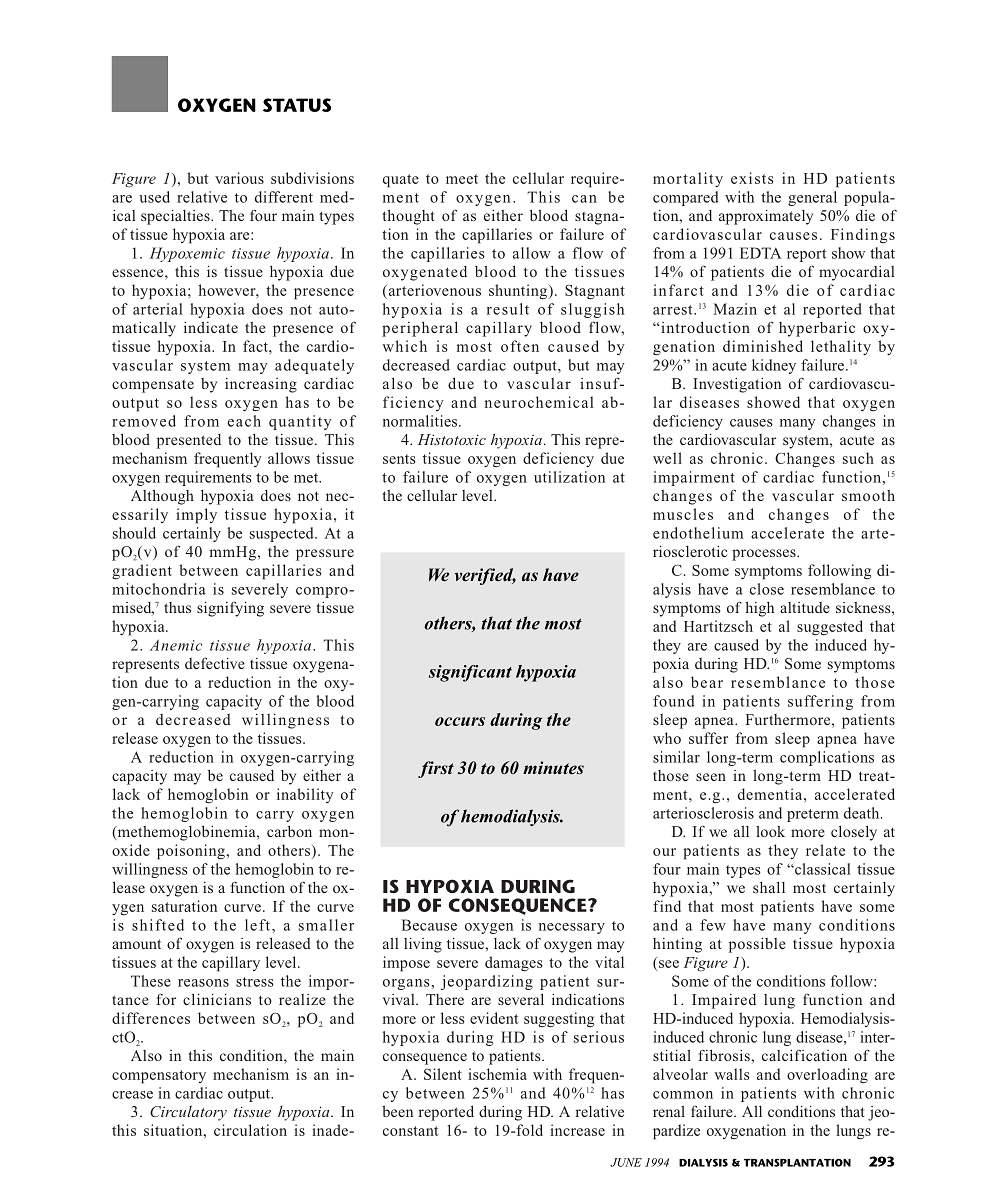 Image resolution: width=1007 pixels, height=1204 pixels. Describe the element at coordinates (470, 673) in the screenshot. I see `significant` at that location.
